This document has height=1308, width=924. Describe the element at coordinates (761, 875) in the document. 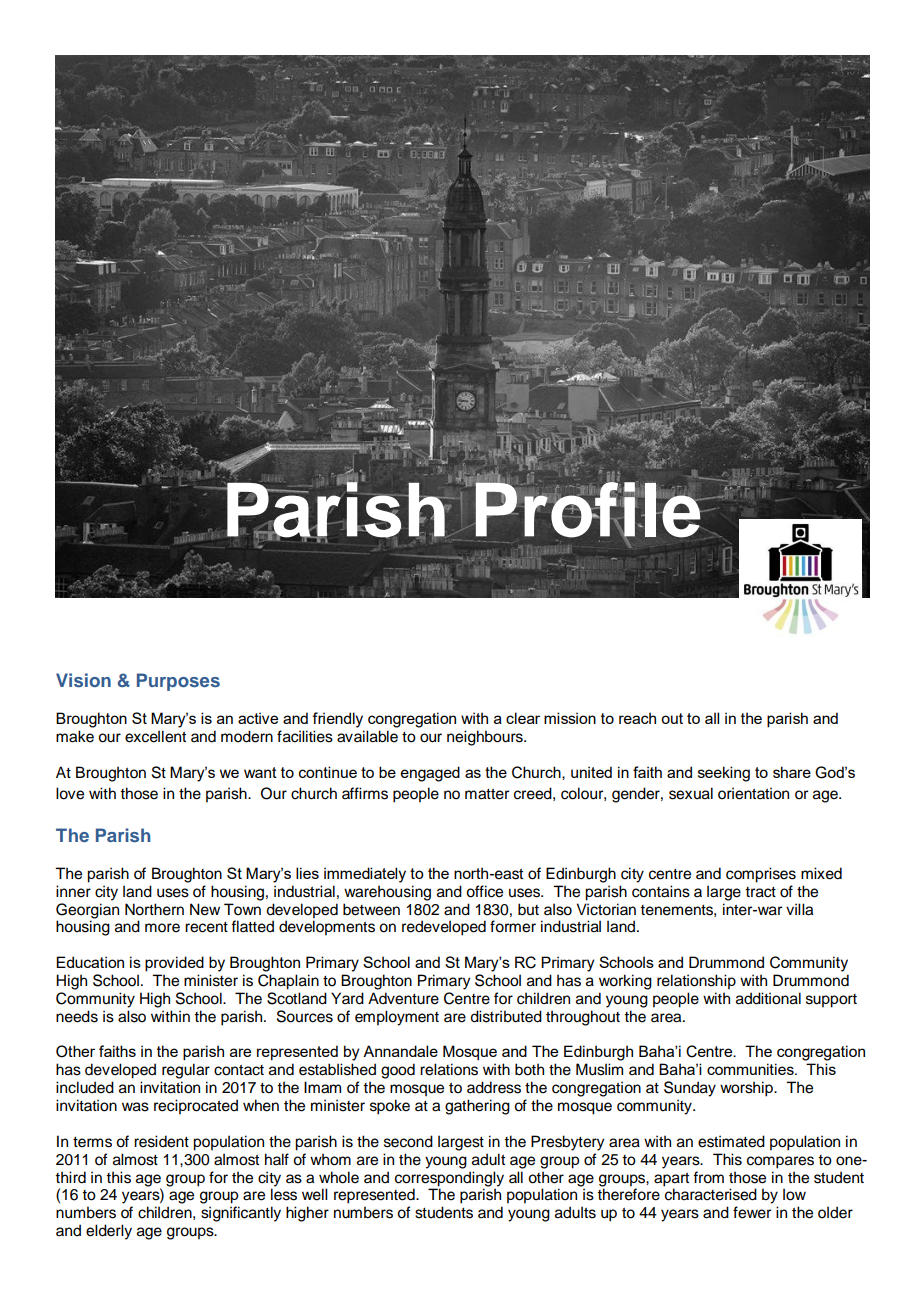

I see `comprises` at that location.
